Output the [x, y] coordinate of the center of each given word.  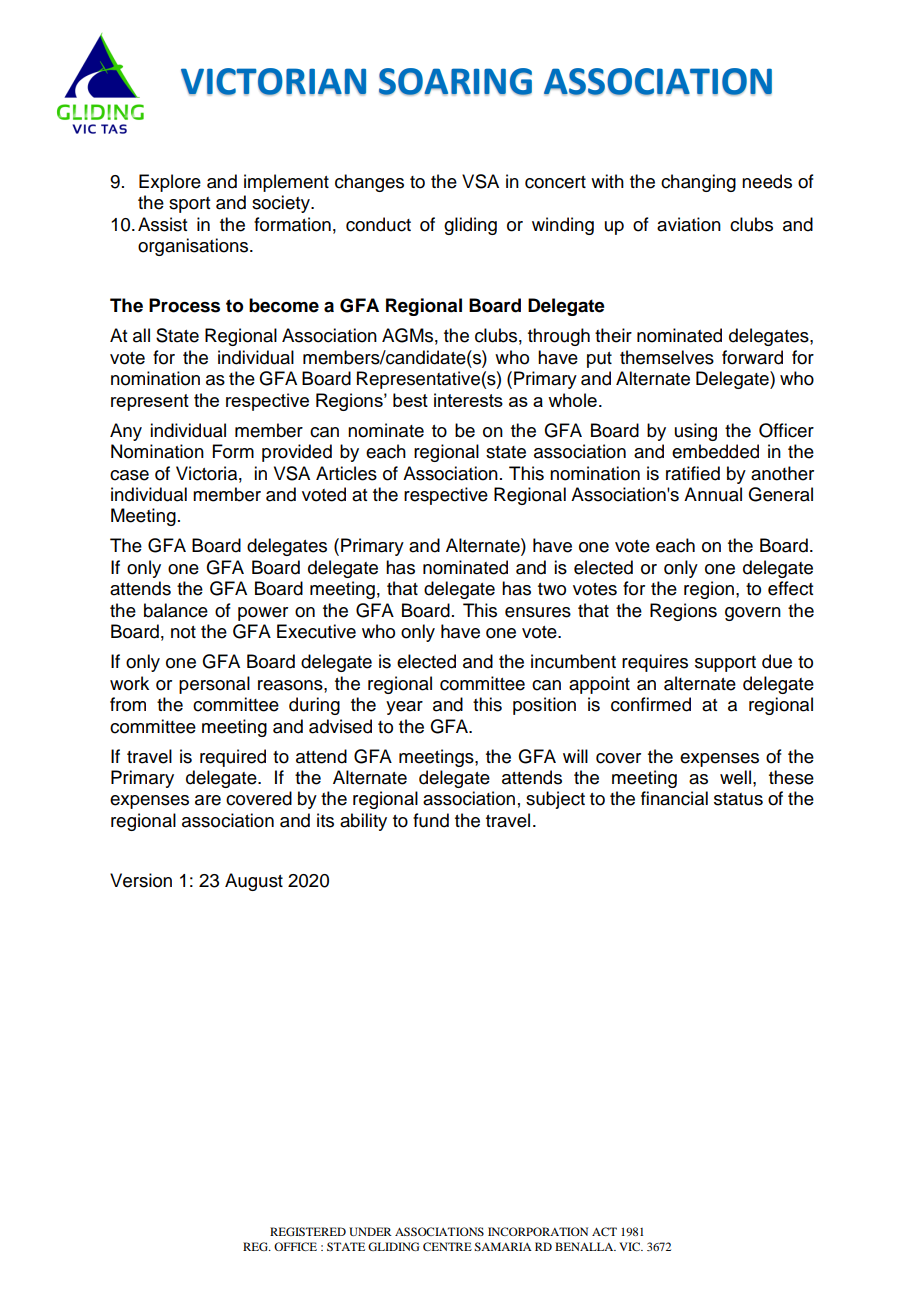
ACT [604, 1231]
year [404, 708]
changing [698, 183]
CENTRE [447, 1246]
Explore [170, 183]
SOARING [455, 82]
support [725, 664]
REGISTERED [308, 1231]
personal [214, 685]
